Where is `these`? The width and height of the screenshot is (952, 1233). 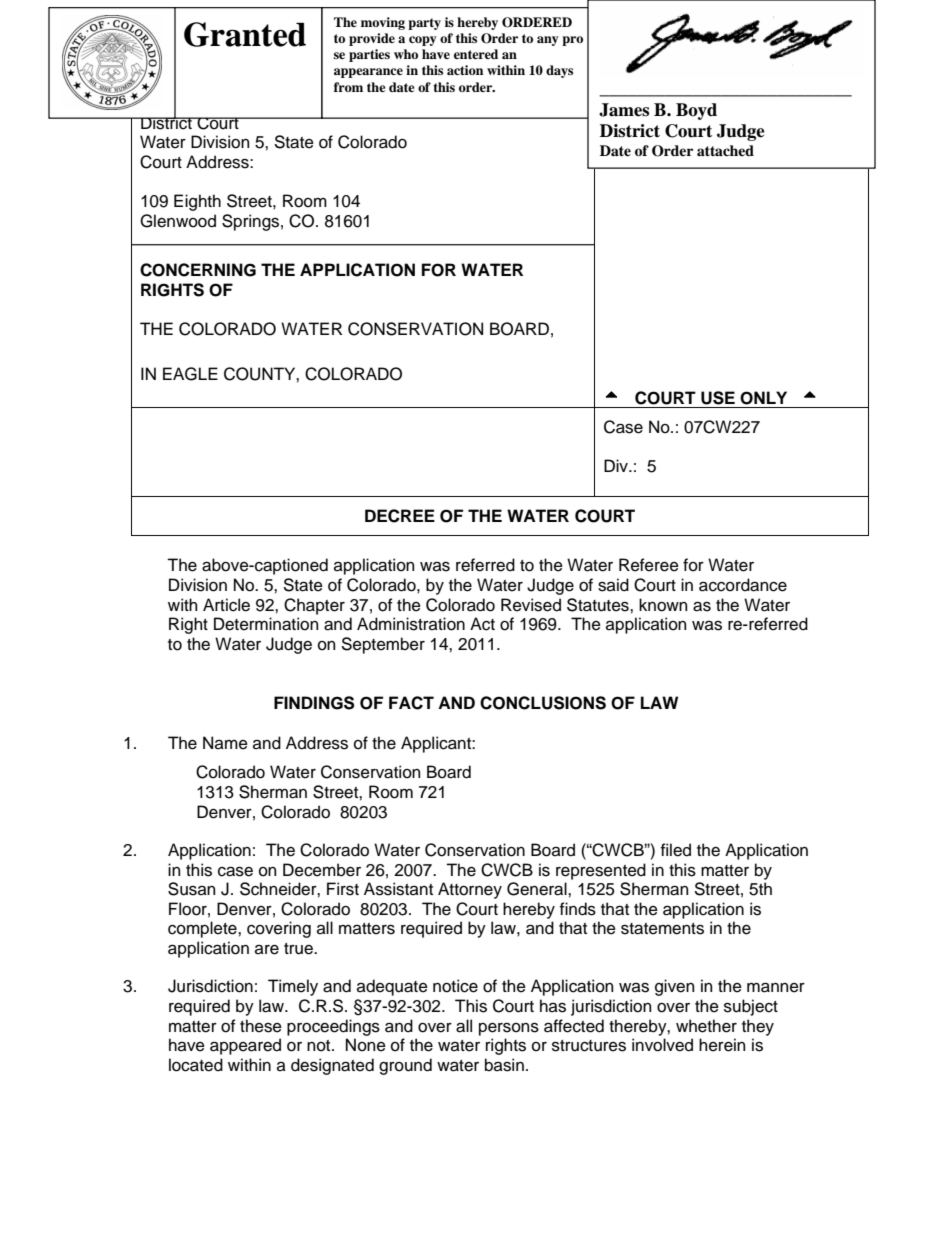
these is located at coordinates (261, 1026).
